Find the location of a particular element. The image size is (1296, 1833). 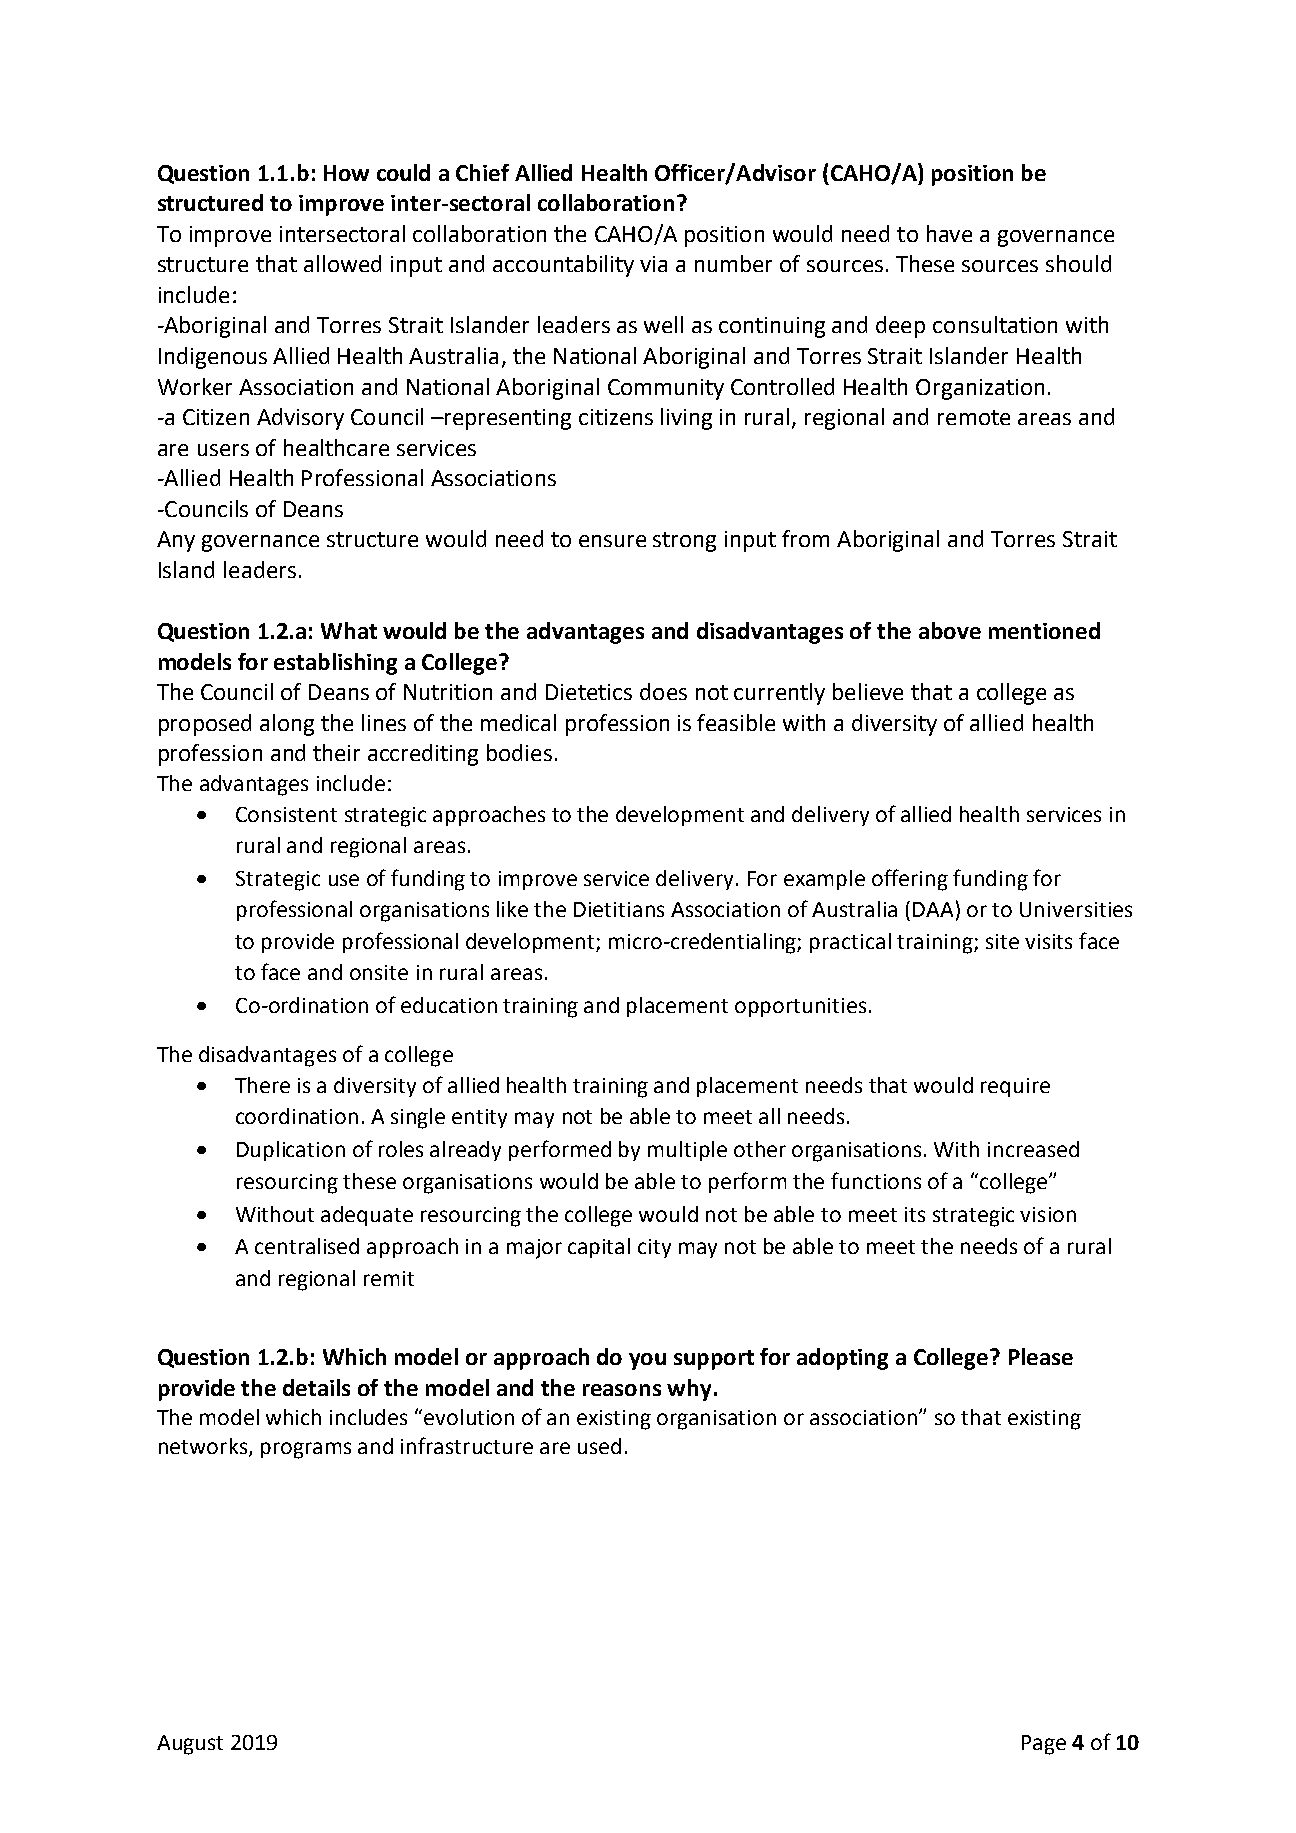

allowed is located at coordinates (342, 263).
